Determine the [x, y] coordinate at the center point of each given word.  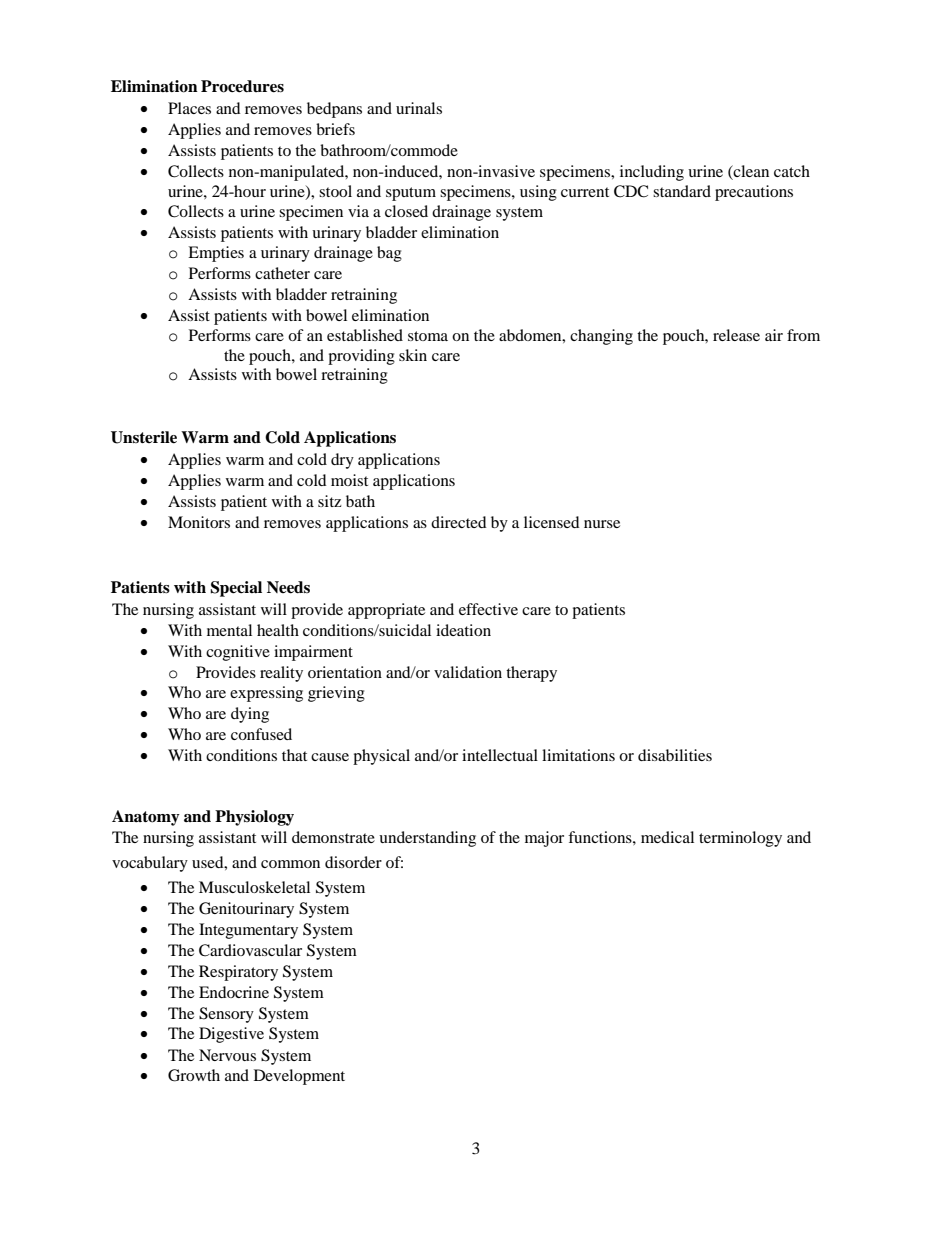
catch [792, 171]
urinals [419, 108]
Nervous [227, 1055]
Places [189, 108]
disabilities [675, 755]
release [736, 335]
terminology [740, 839]
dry [342, 461]
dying [250, 715]
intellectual [500, 755]
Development [299, 1077]
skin [413, 355]
